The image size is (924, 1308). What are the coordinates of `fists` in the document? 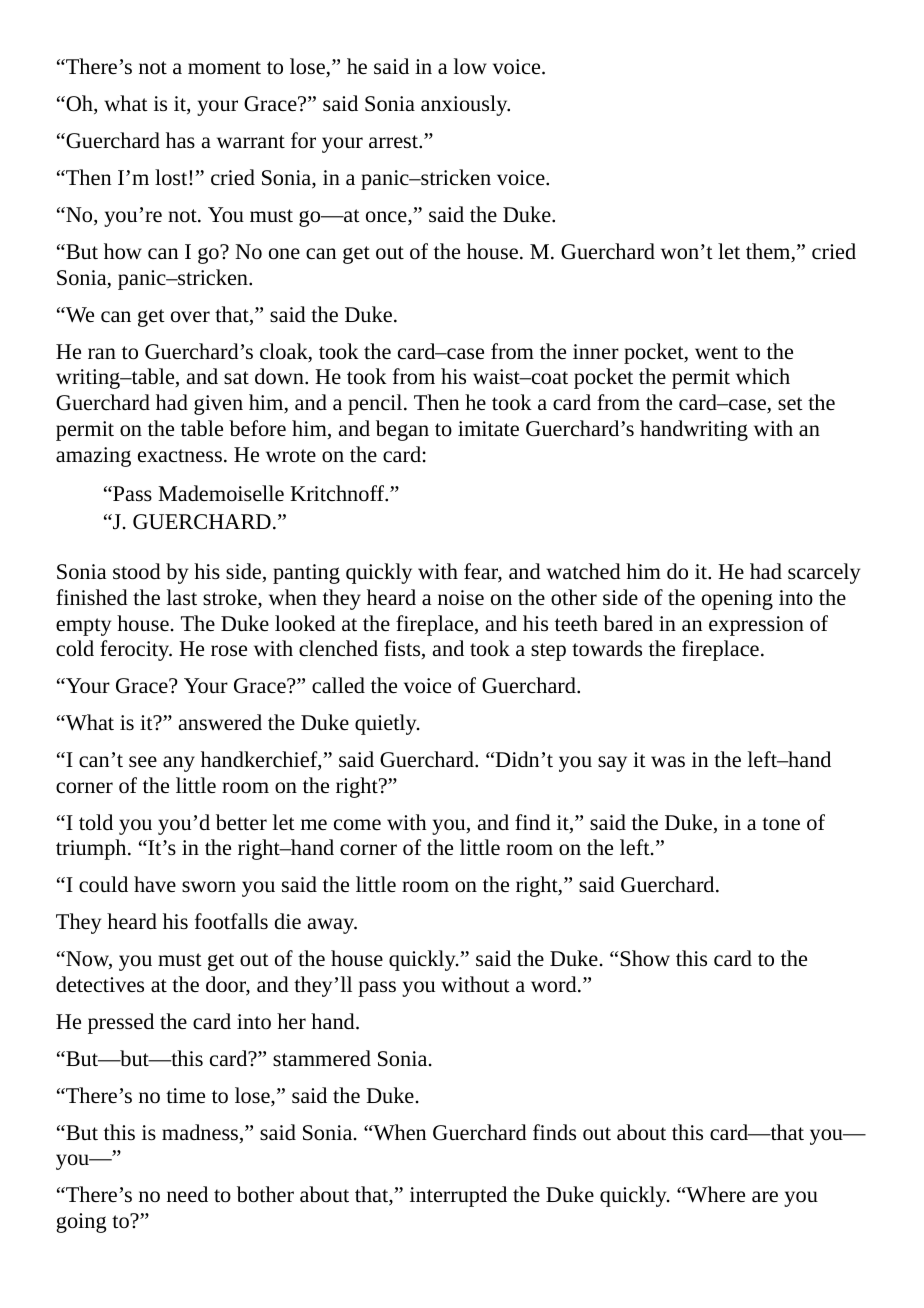 It's located at (403, 649).
